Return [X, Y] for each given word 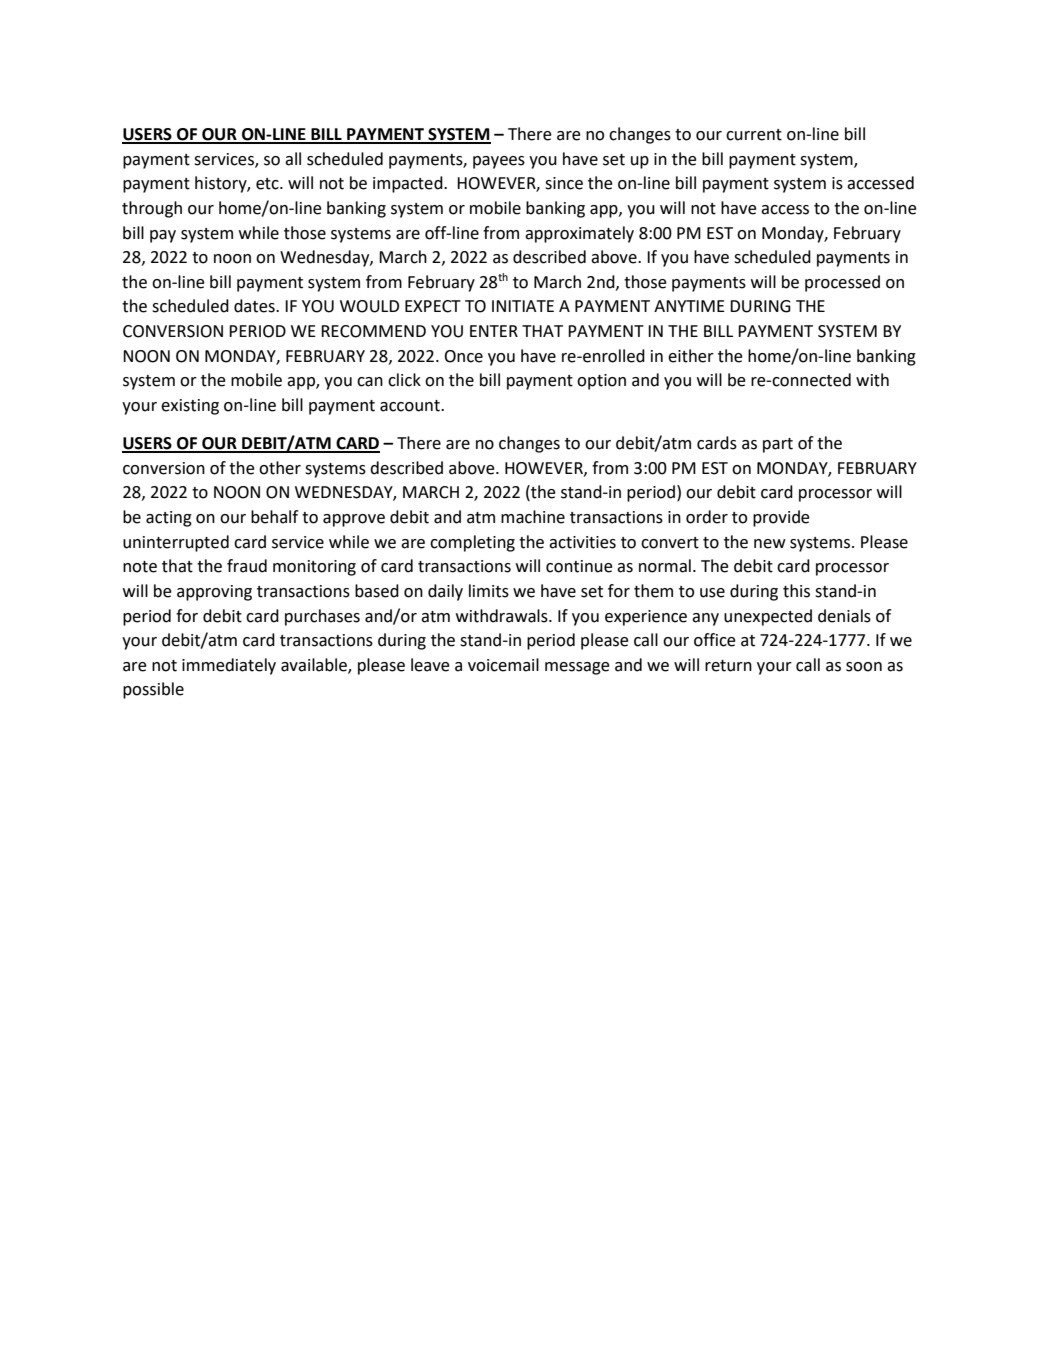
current [754, 135]
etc [268, 184]
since [564, 183]
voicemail [503, 665]
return [728, 666]
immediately [229, 666]
